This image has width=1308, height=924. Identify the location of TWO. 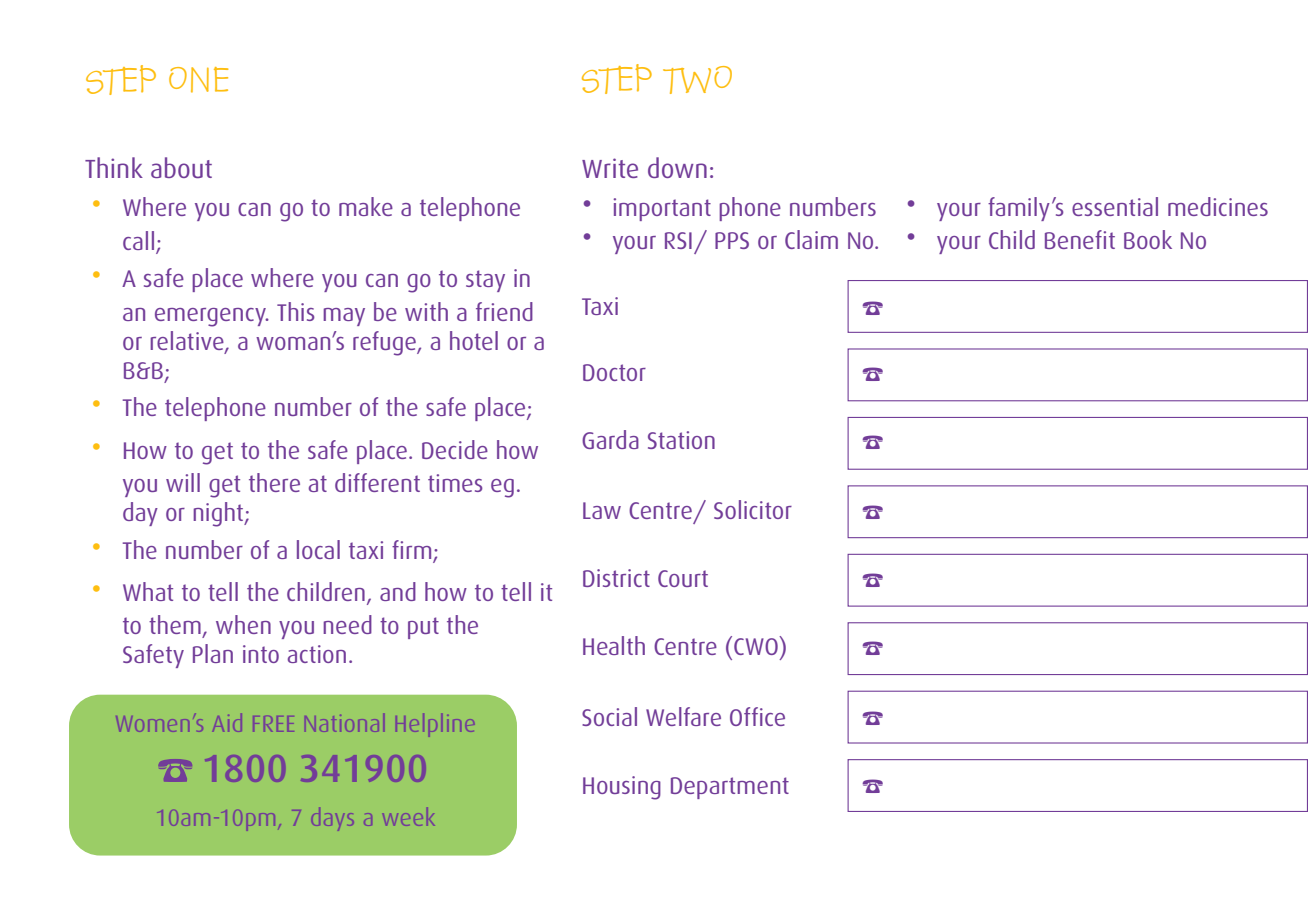
(697, 80).
